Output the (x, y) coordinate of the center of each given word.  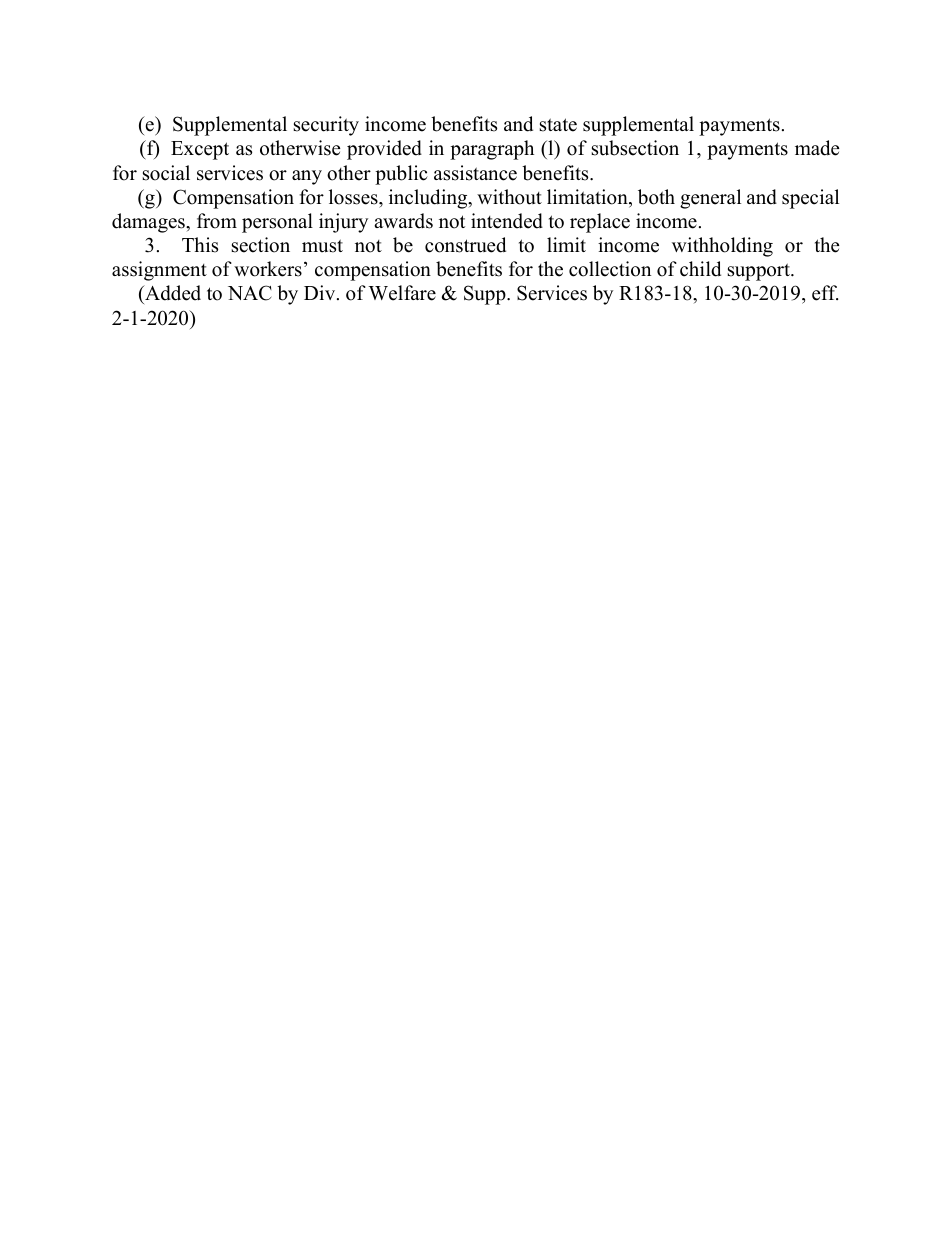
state (558, 125)
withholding (722, 247)
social (166, 173)
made (817, 148)
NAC (250, 293)
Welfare (402, 293)
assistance (475, 173)
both (656, 197)
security (326, 126)
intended (507, 221)
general (710, 199)
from (217, 221)
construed (465, 245)
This (200, 245)
